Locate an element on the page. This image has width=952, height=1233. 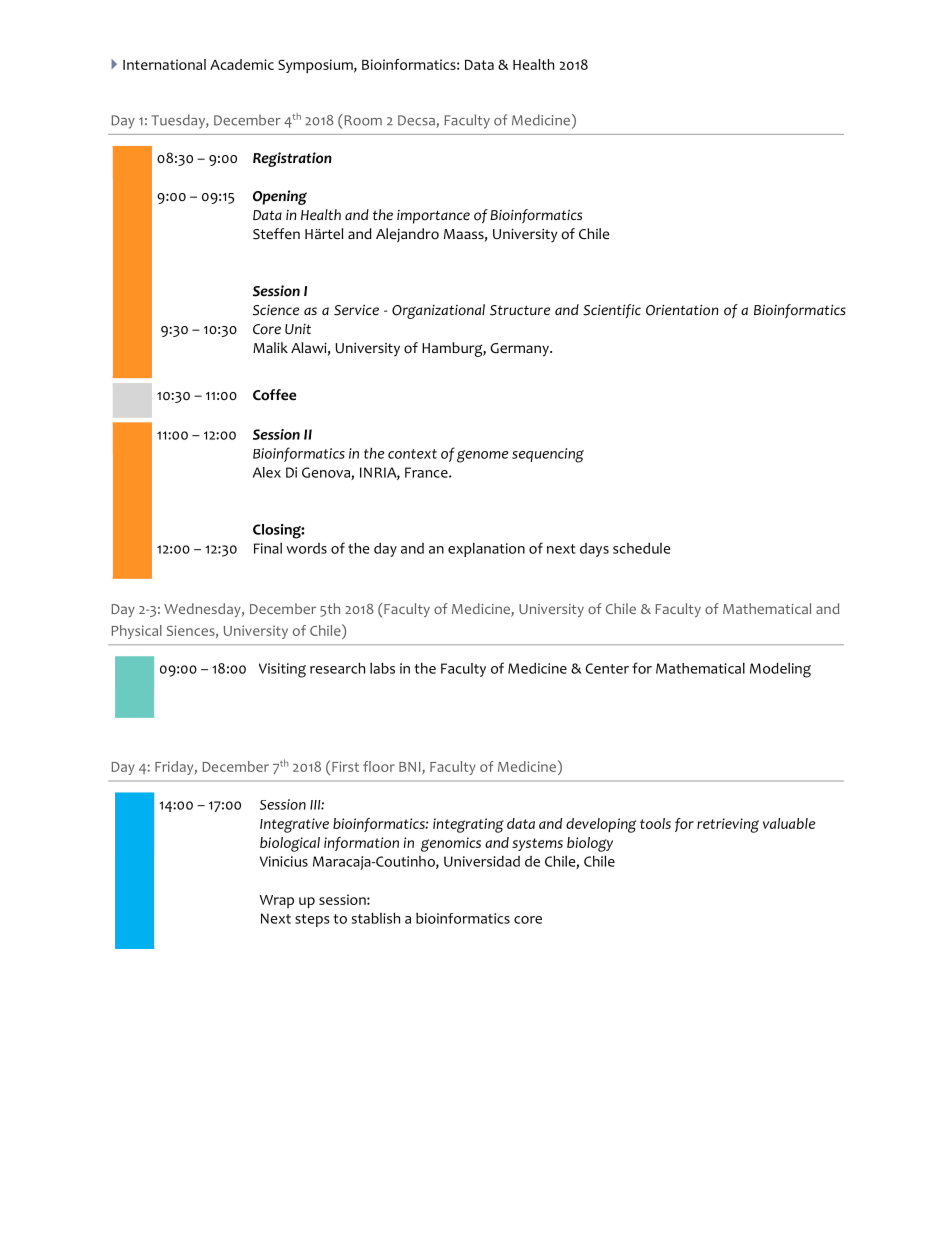
Scientific is located at coordinates (612, 311).
